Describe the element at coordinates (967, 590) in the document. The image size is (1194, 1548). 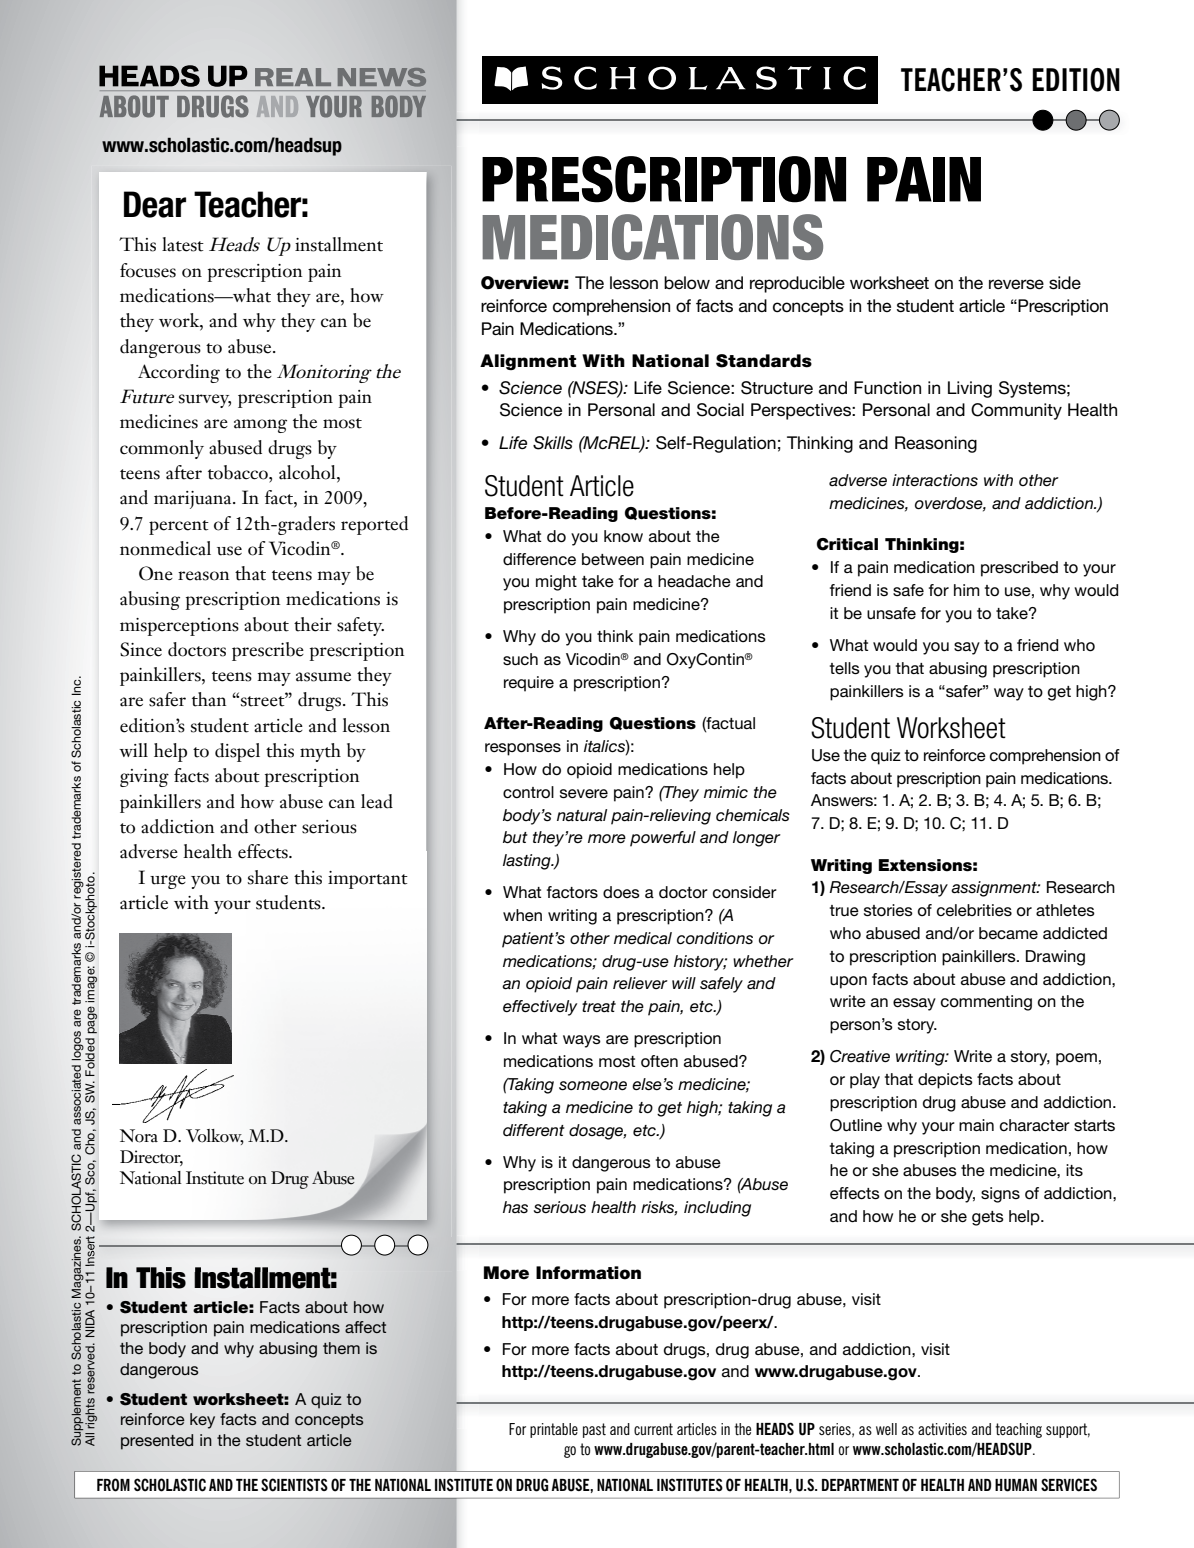
I see `him` at that location.
